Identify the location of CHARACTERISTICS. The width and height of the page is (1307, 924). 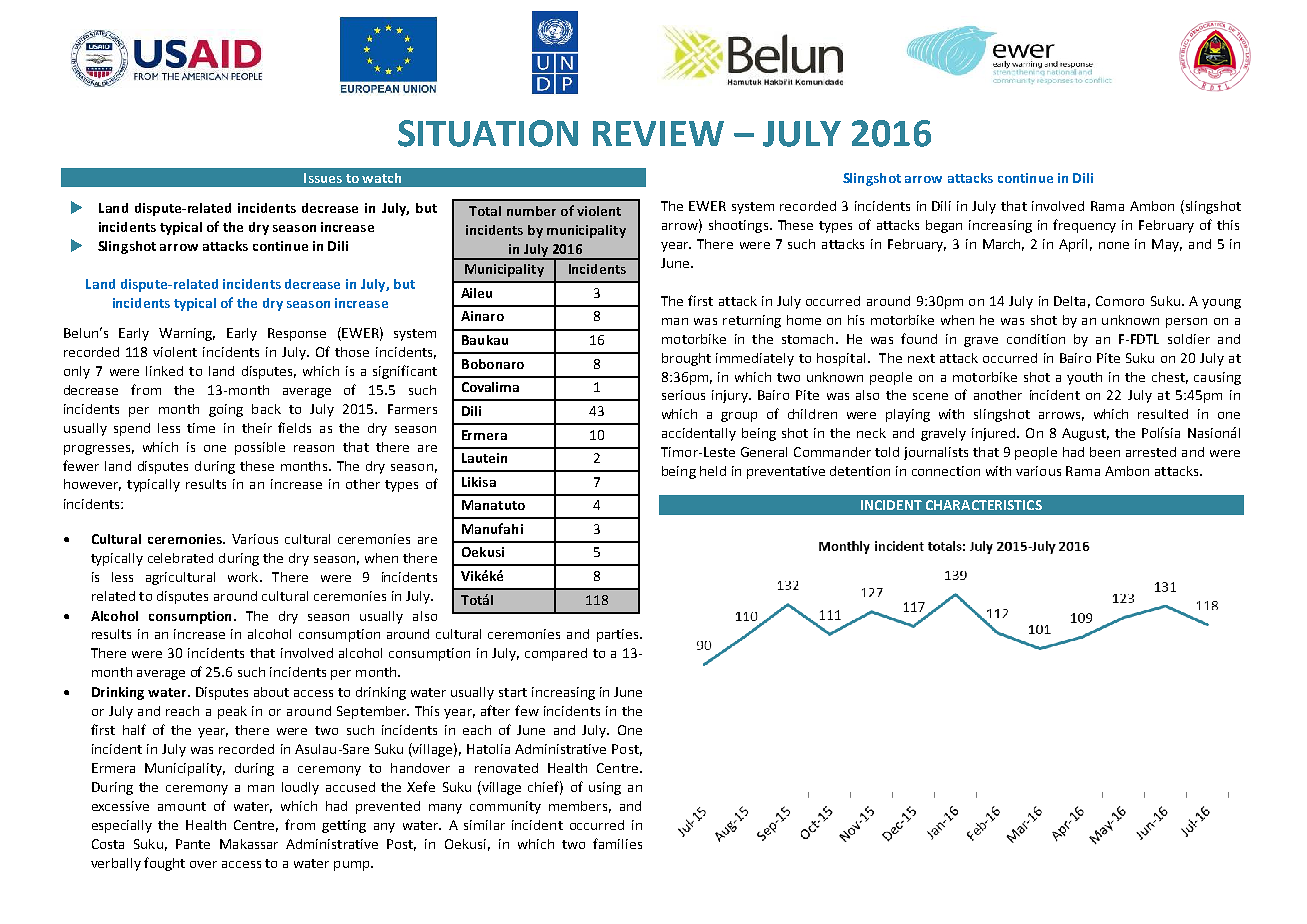
(984, 505).
